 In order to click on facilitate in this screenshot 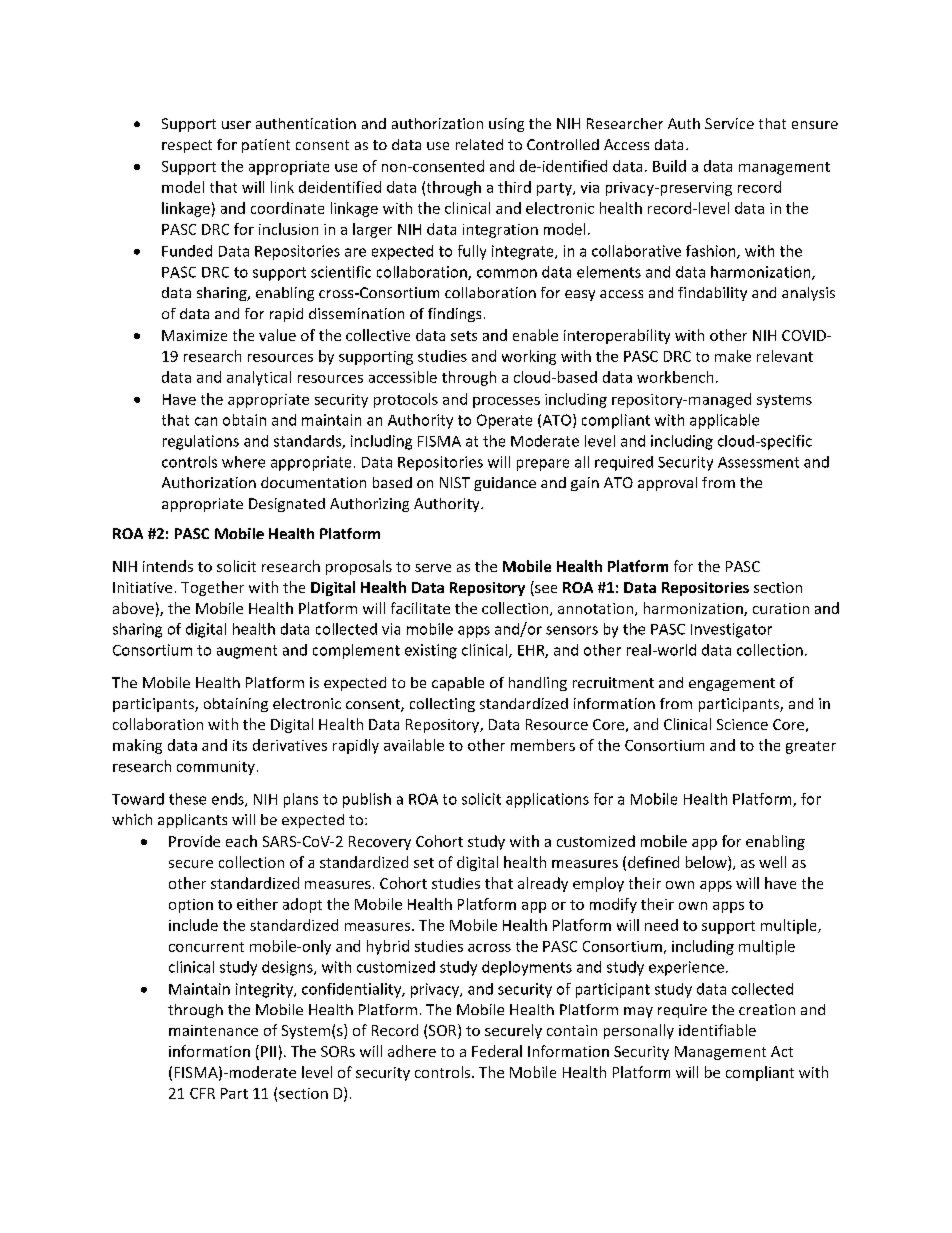, I will do `click(420, 608)`.
